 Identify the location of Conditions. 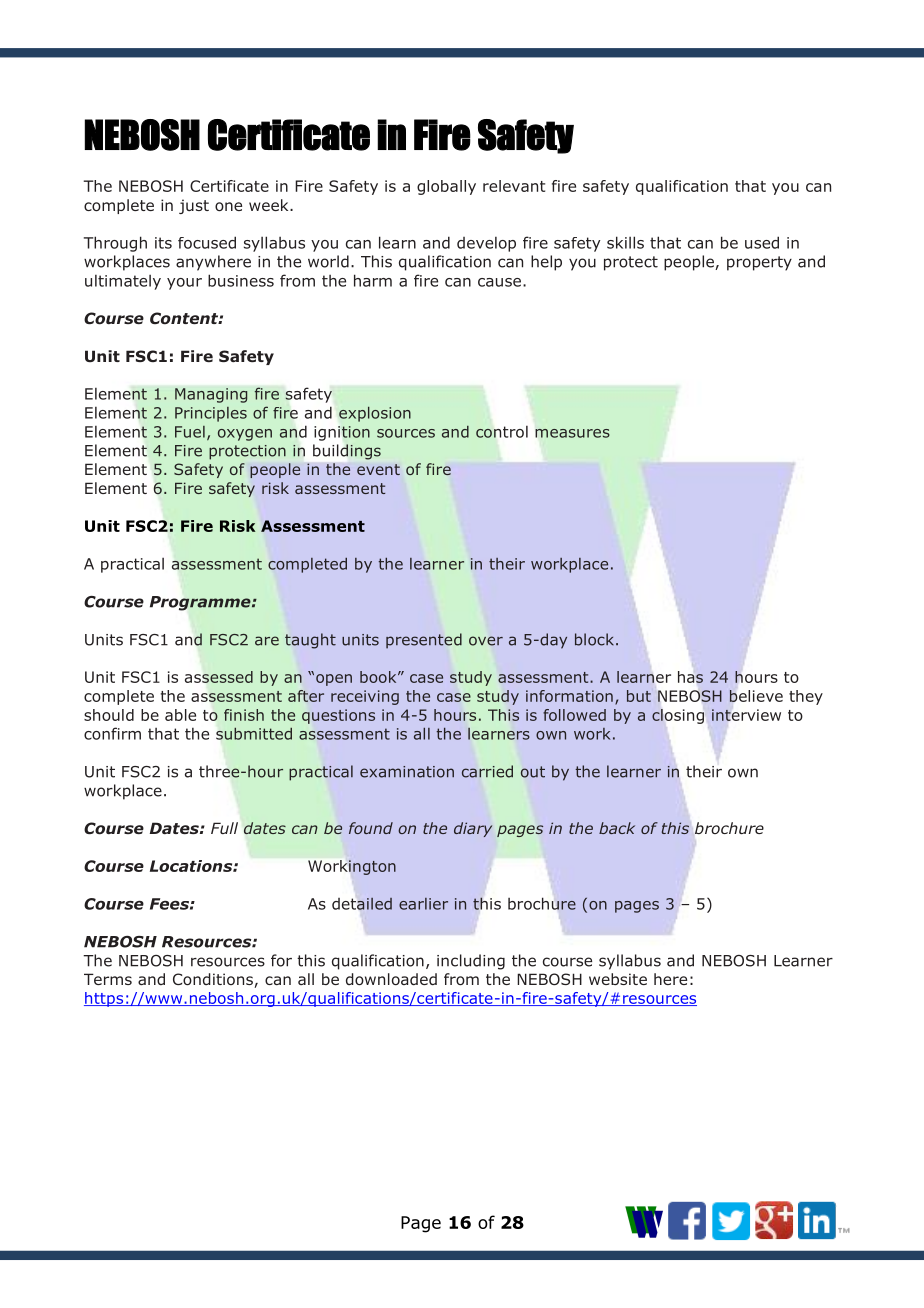
(214, 980).
